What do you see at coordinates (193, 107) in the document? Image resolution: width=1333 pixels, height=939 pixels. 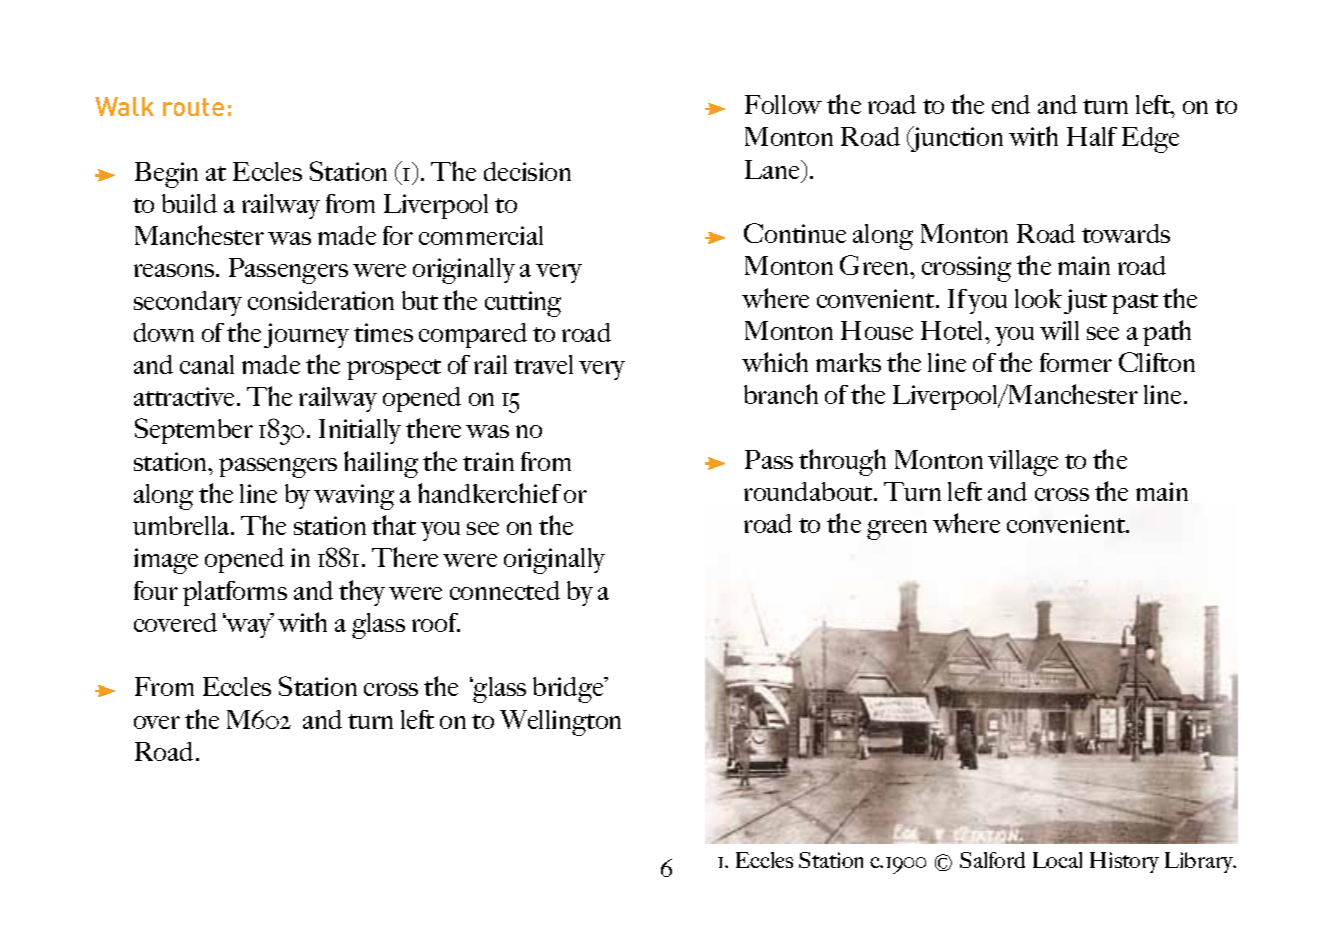 I see `route` at bounding box center [193, 107].
